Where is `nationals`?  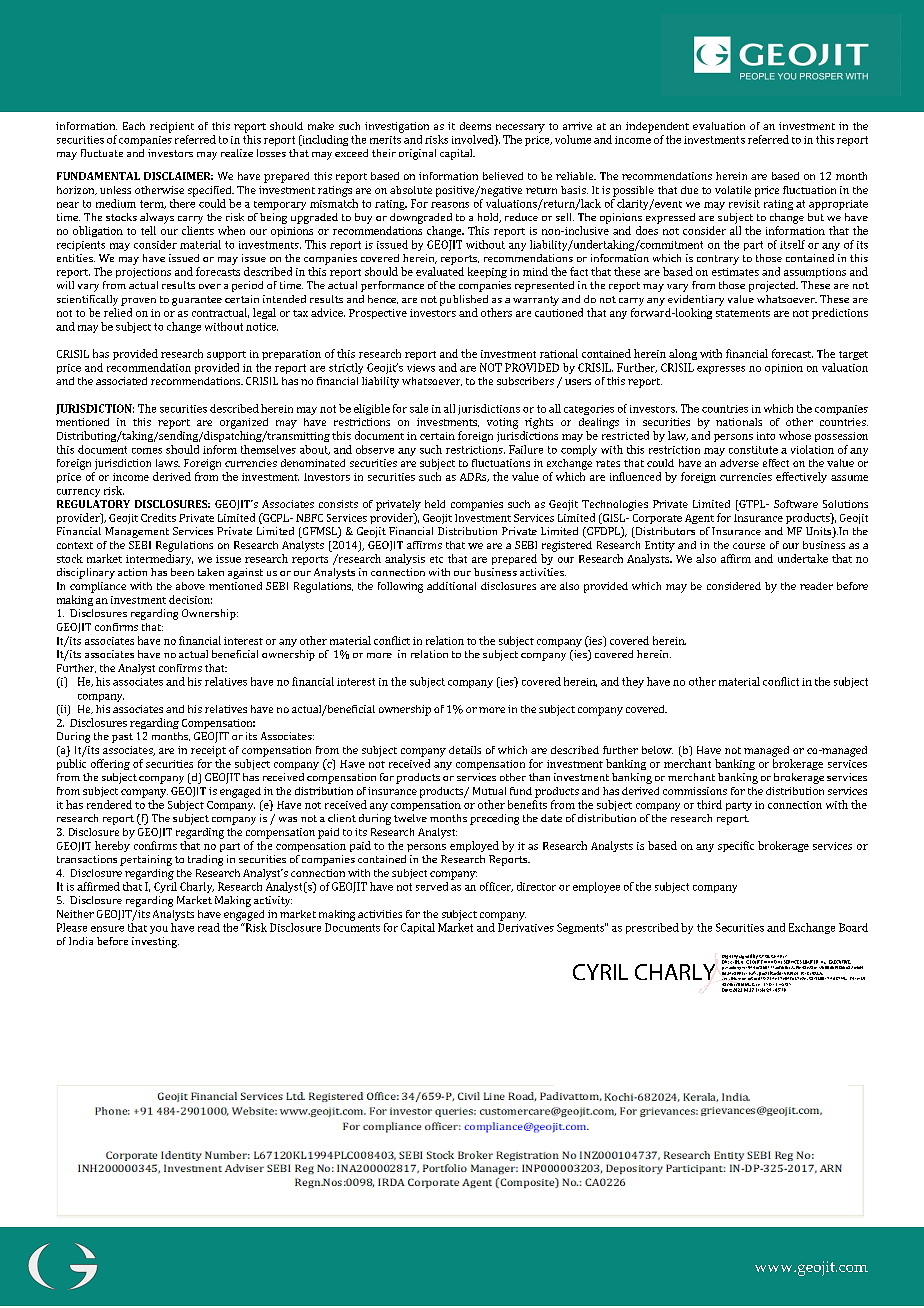 nationals is located at coordinates (739, 422).
